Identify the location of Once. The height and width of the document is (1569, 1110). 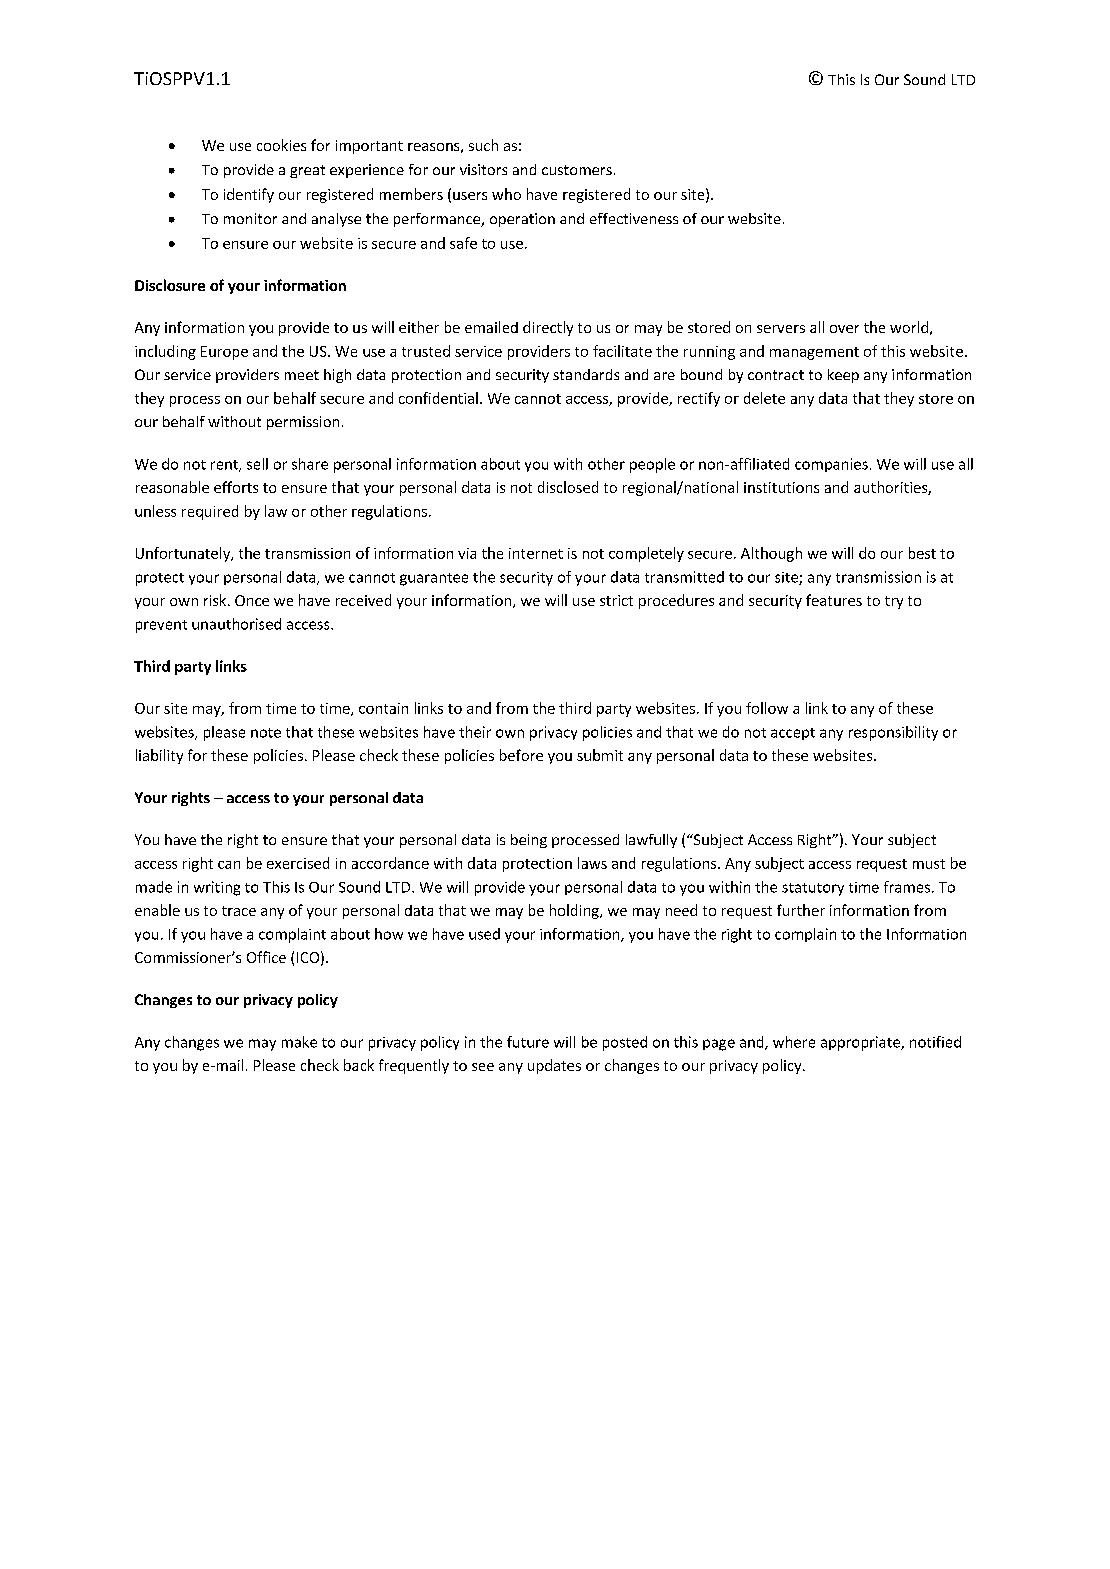
(252, 600).
